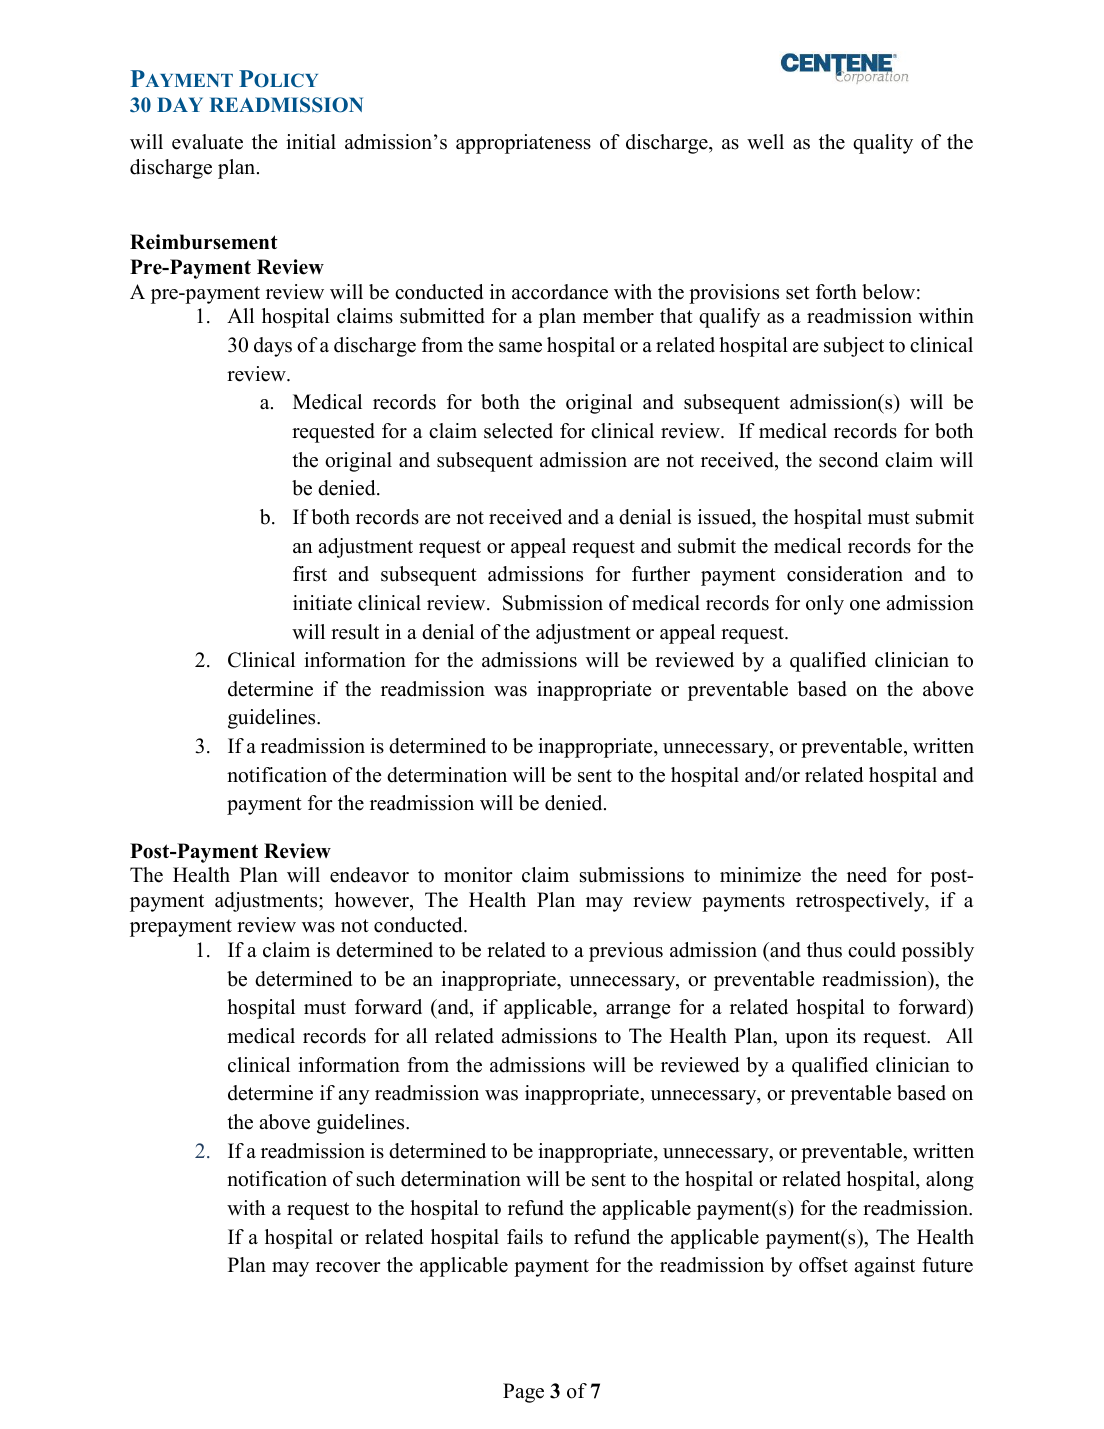  What do you see at coordinates (883, 144) in the screenshot?
I see `quality` at bounding box center [883, 144].
